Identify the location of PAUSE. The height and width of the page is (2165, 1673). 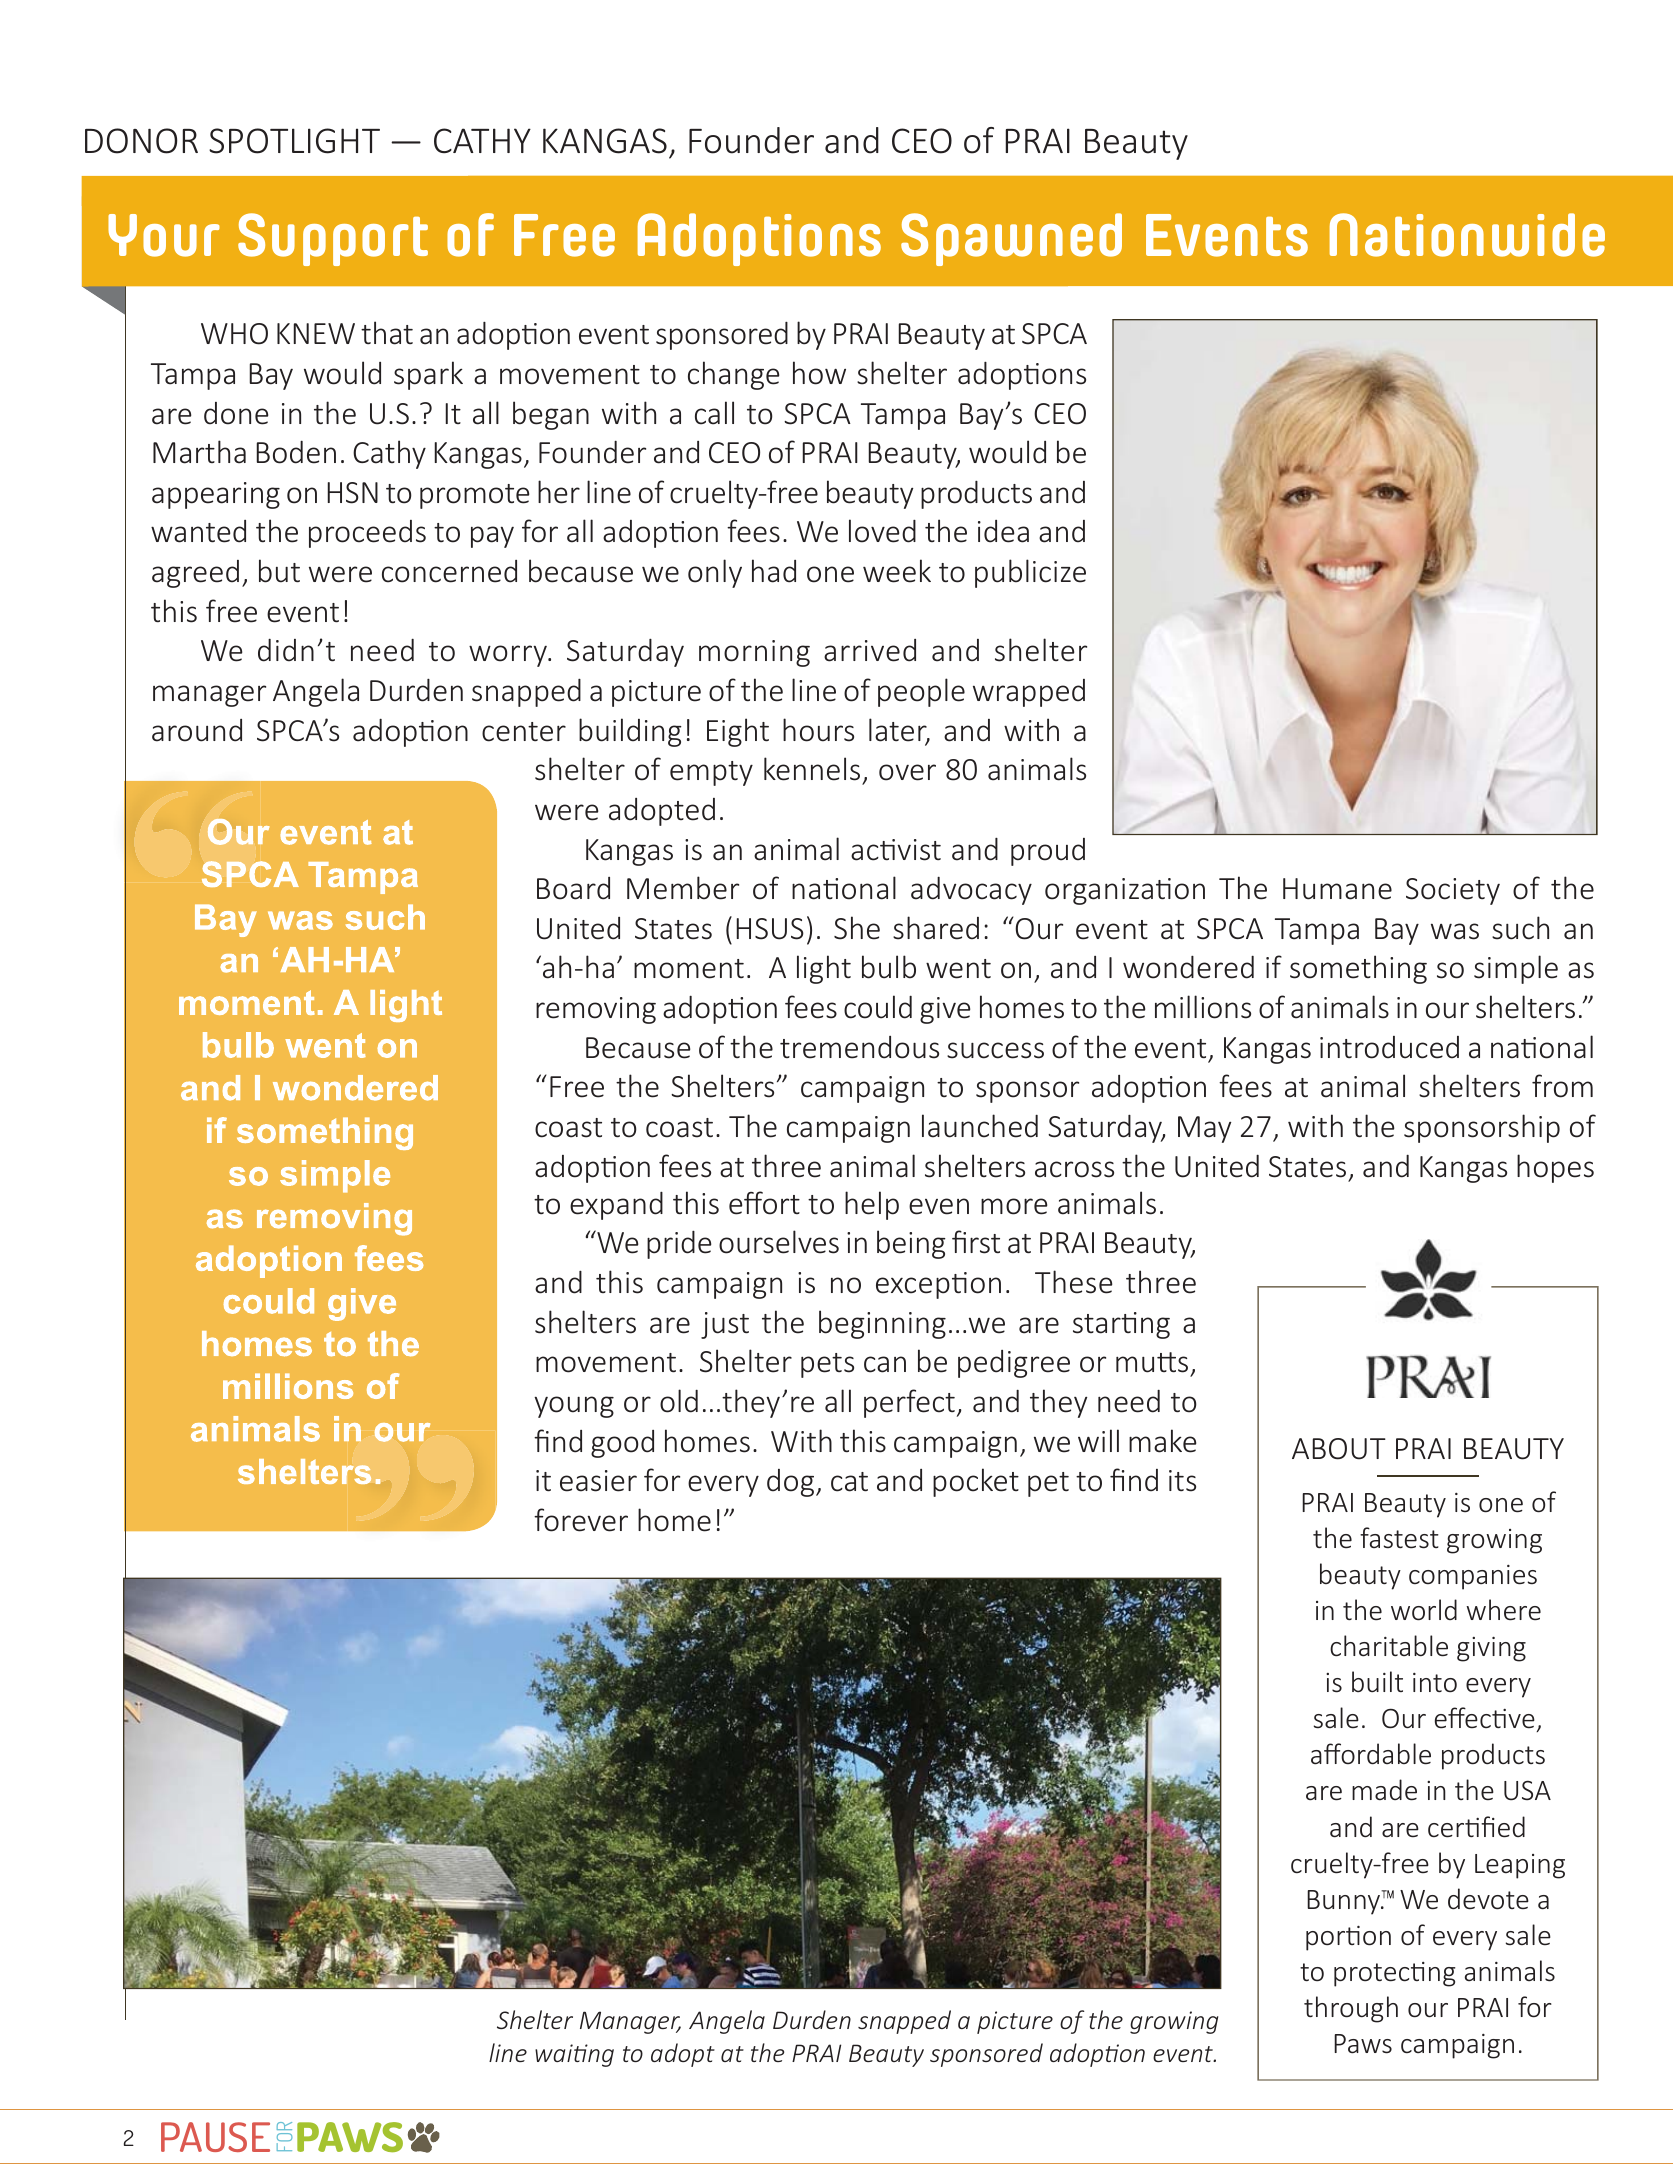
(215, 2137).
